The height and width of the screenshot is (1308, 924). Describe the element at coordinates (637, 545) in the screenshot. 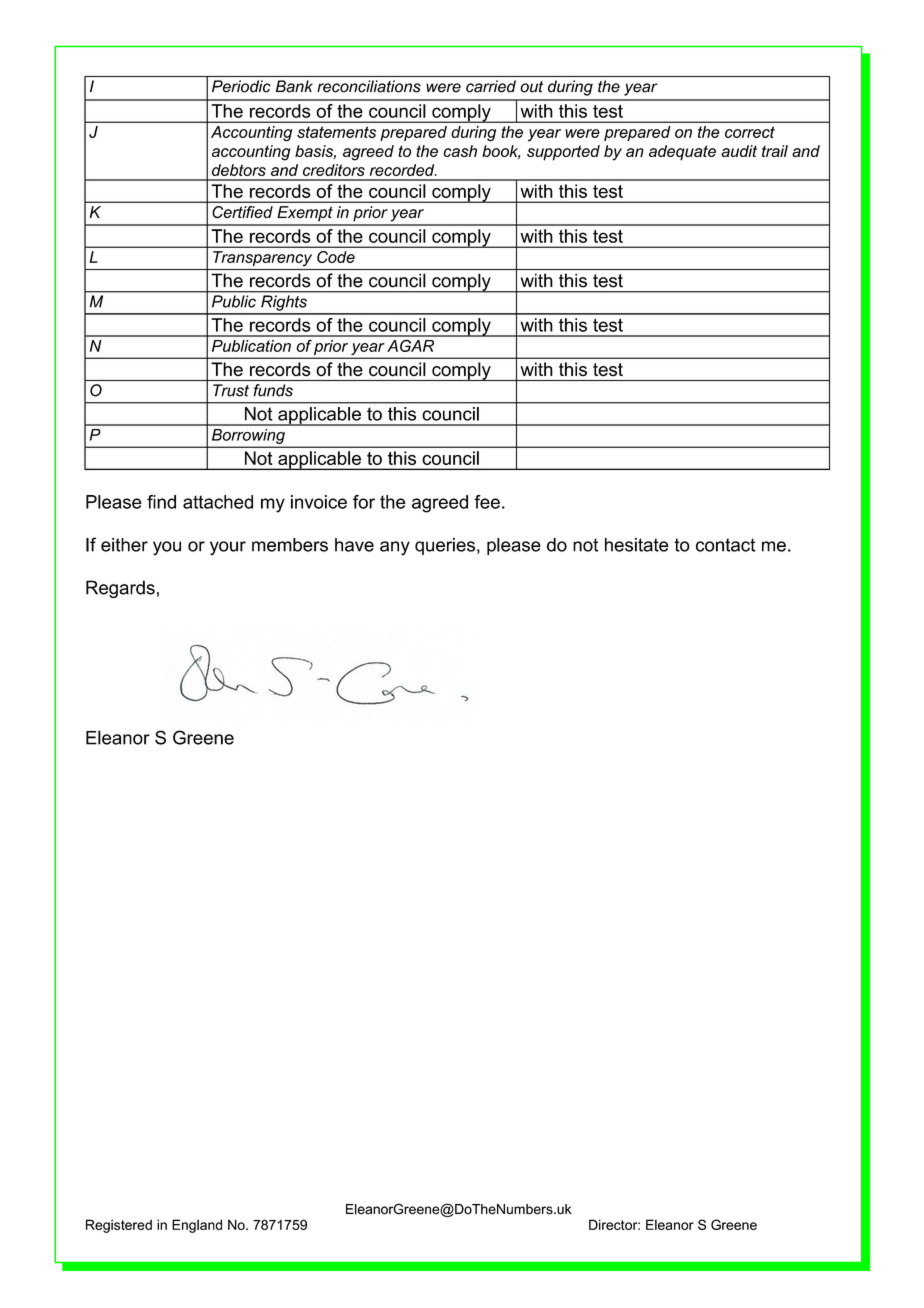

I see `hesitate` at that location.
